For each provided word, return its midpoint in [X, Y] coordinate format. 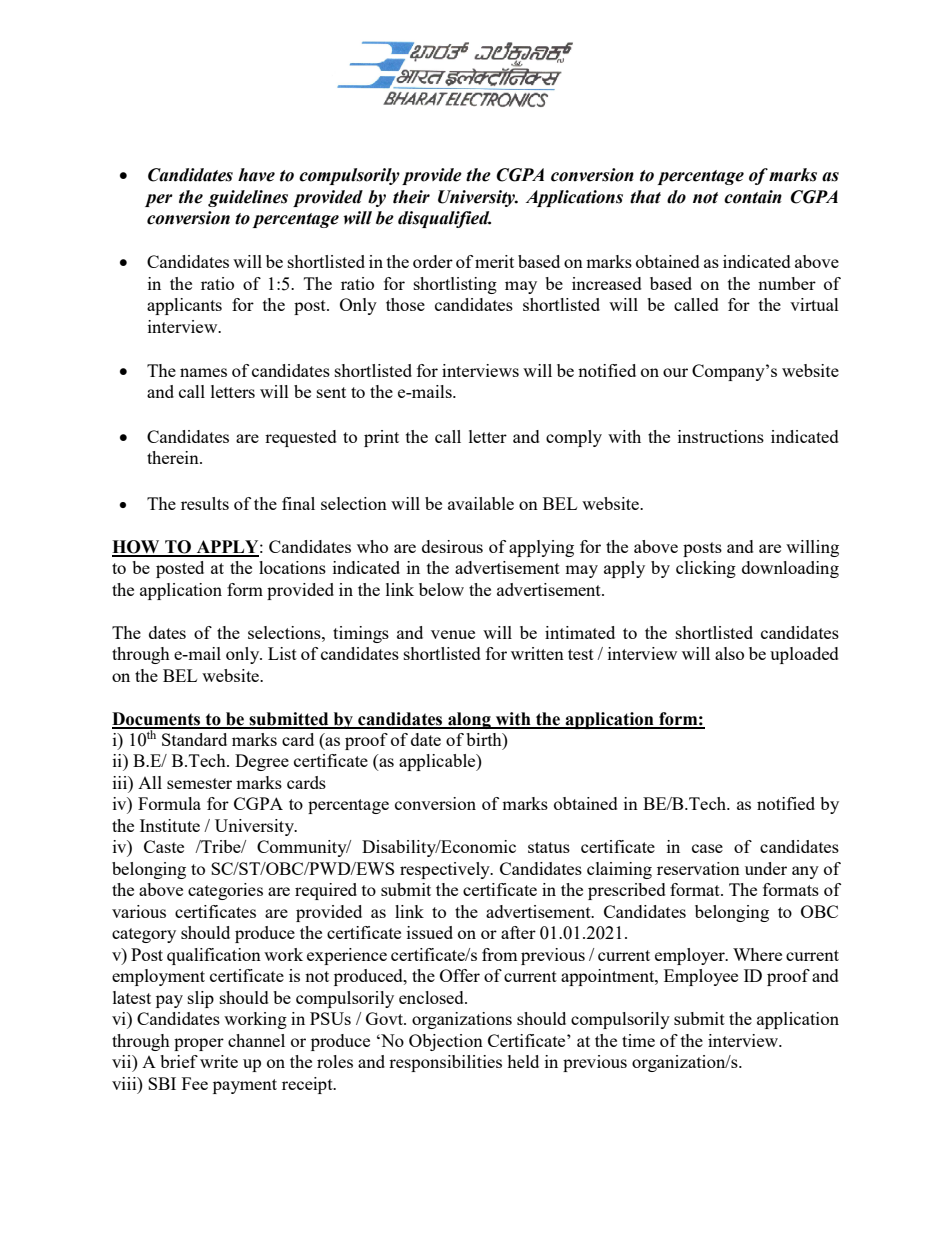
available [481, 503]
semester [199, 783]
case [707, 848]
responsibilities [445, 1063]
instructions [721, 436]
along [469, 720]
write [219, 1061]
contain [753, 197]
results [205, 503]
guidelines [248, 198]
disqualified [444, 219]
